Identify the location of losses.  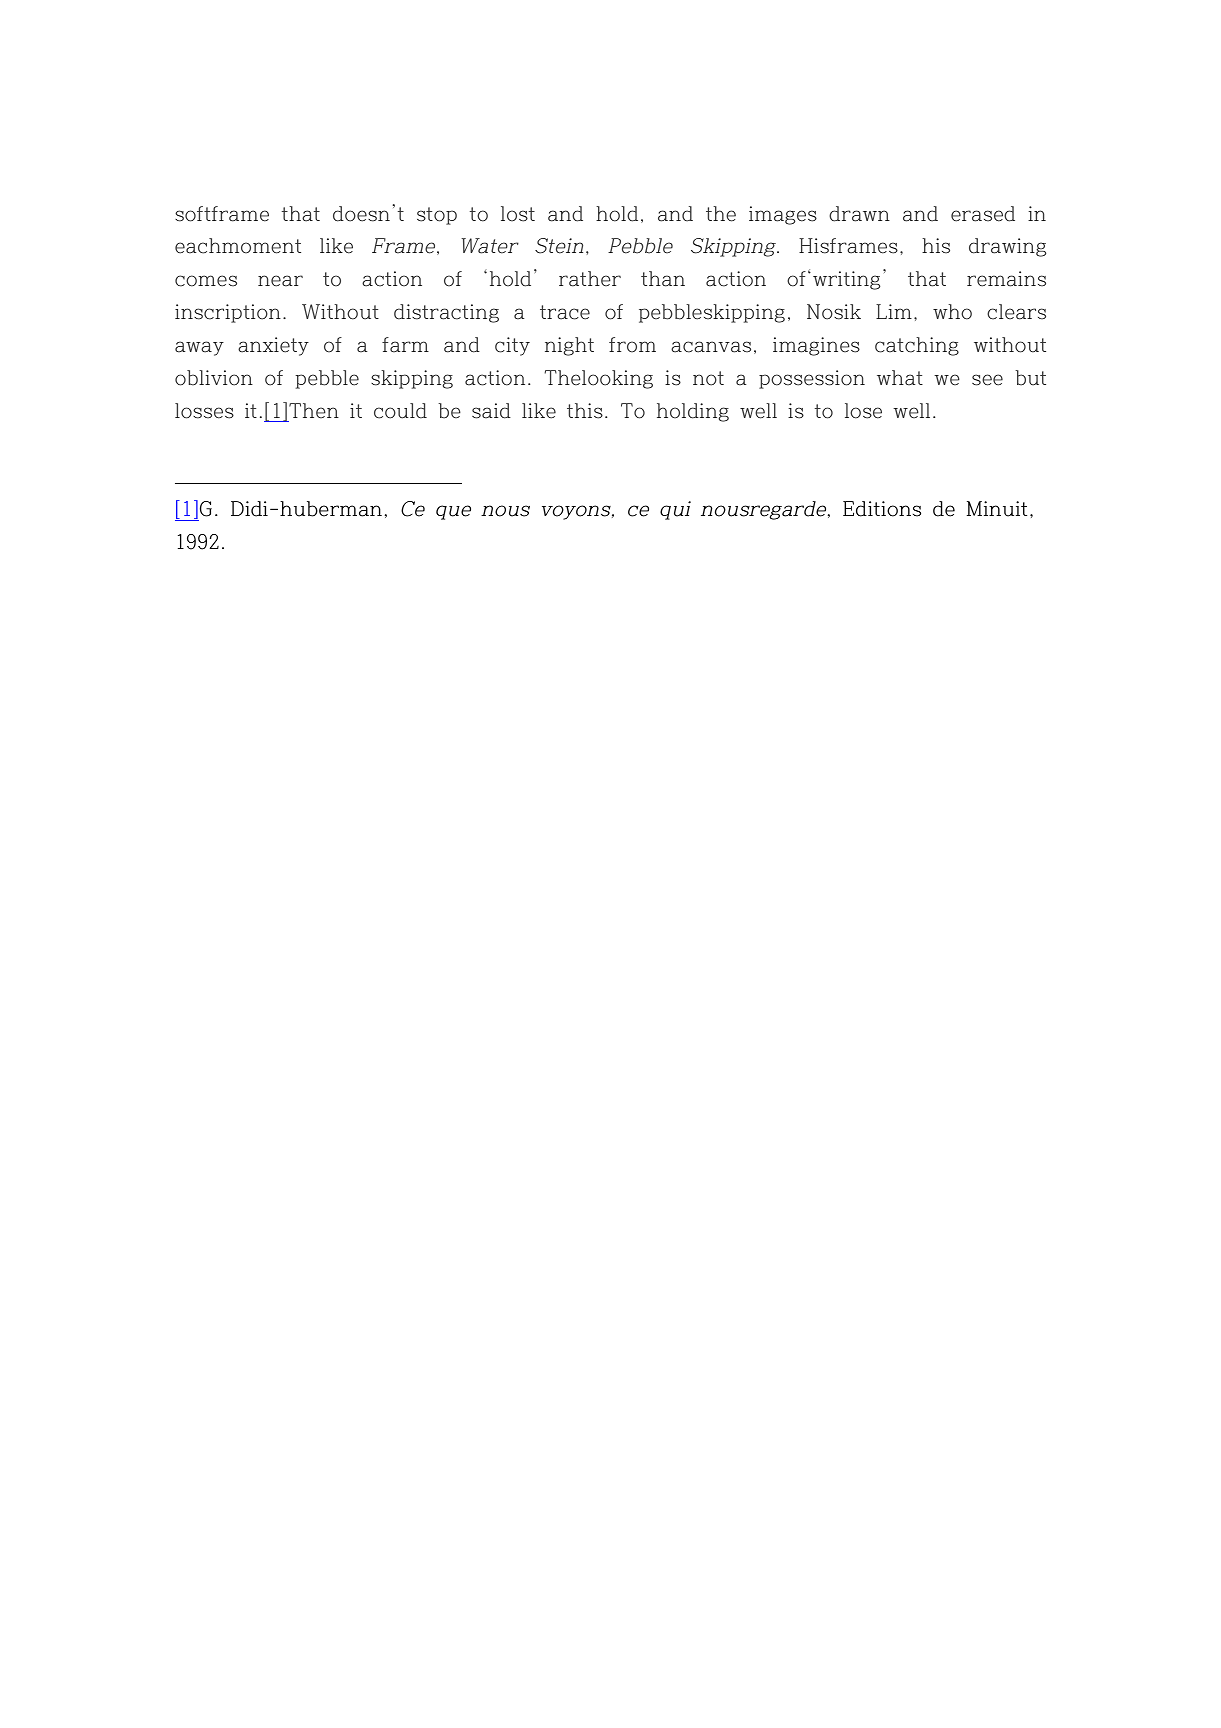
(204, 411).
